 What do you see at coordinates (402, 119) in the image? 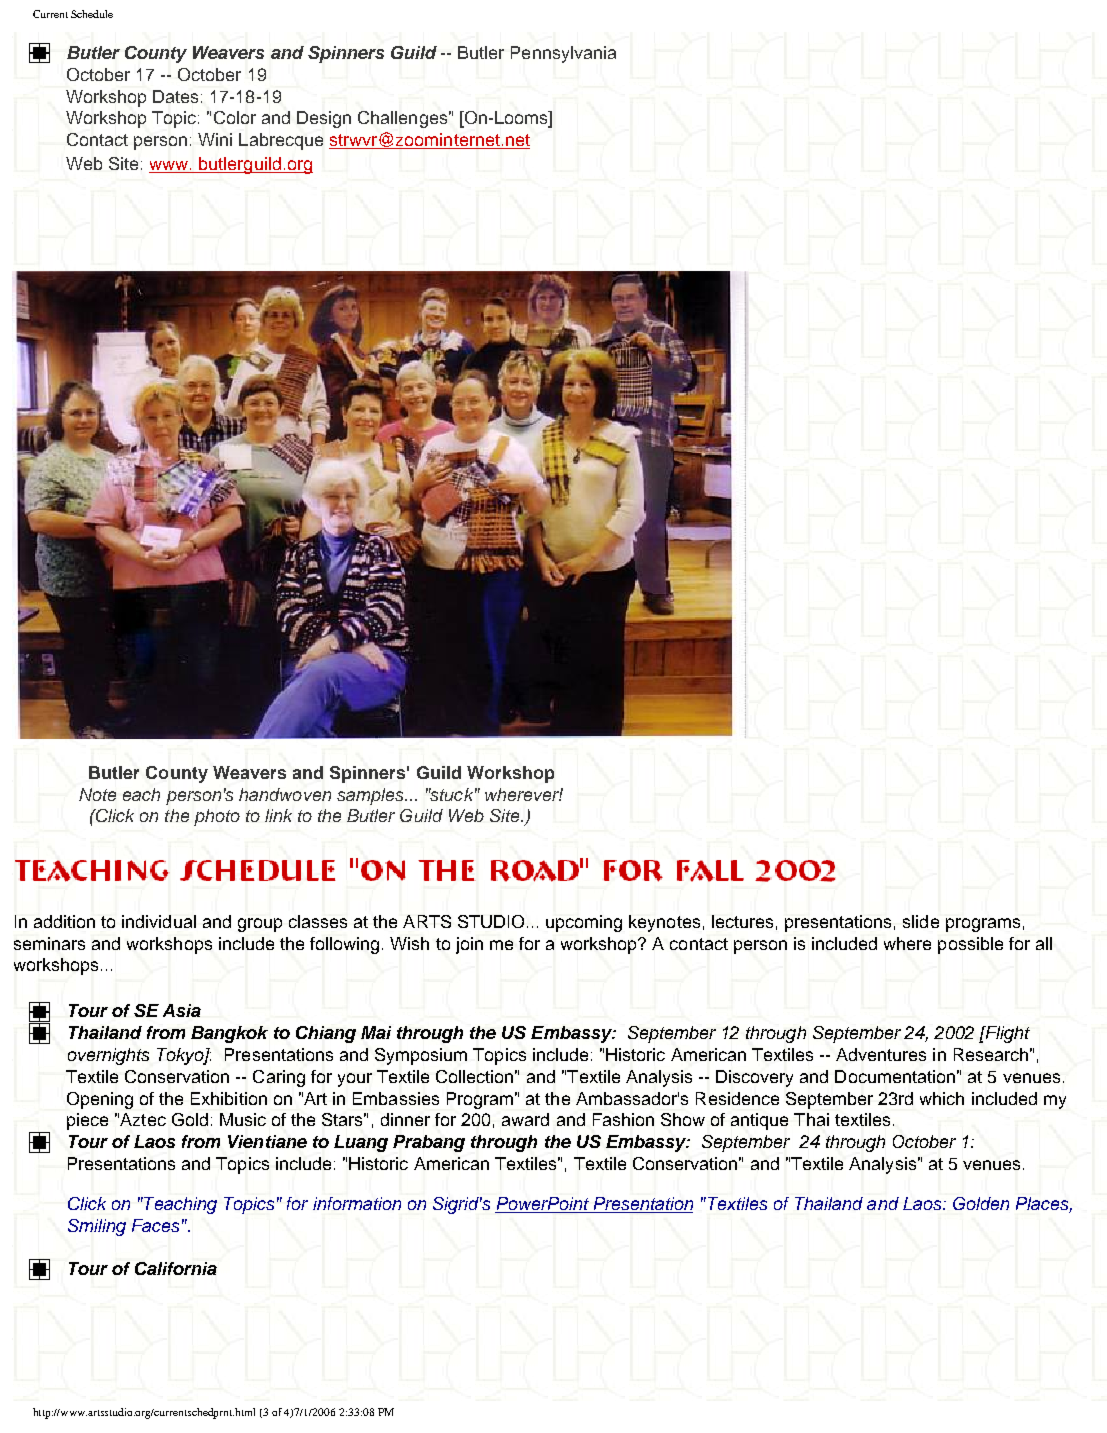
I see `Challenges` at bounding box center [402, 119].
